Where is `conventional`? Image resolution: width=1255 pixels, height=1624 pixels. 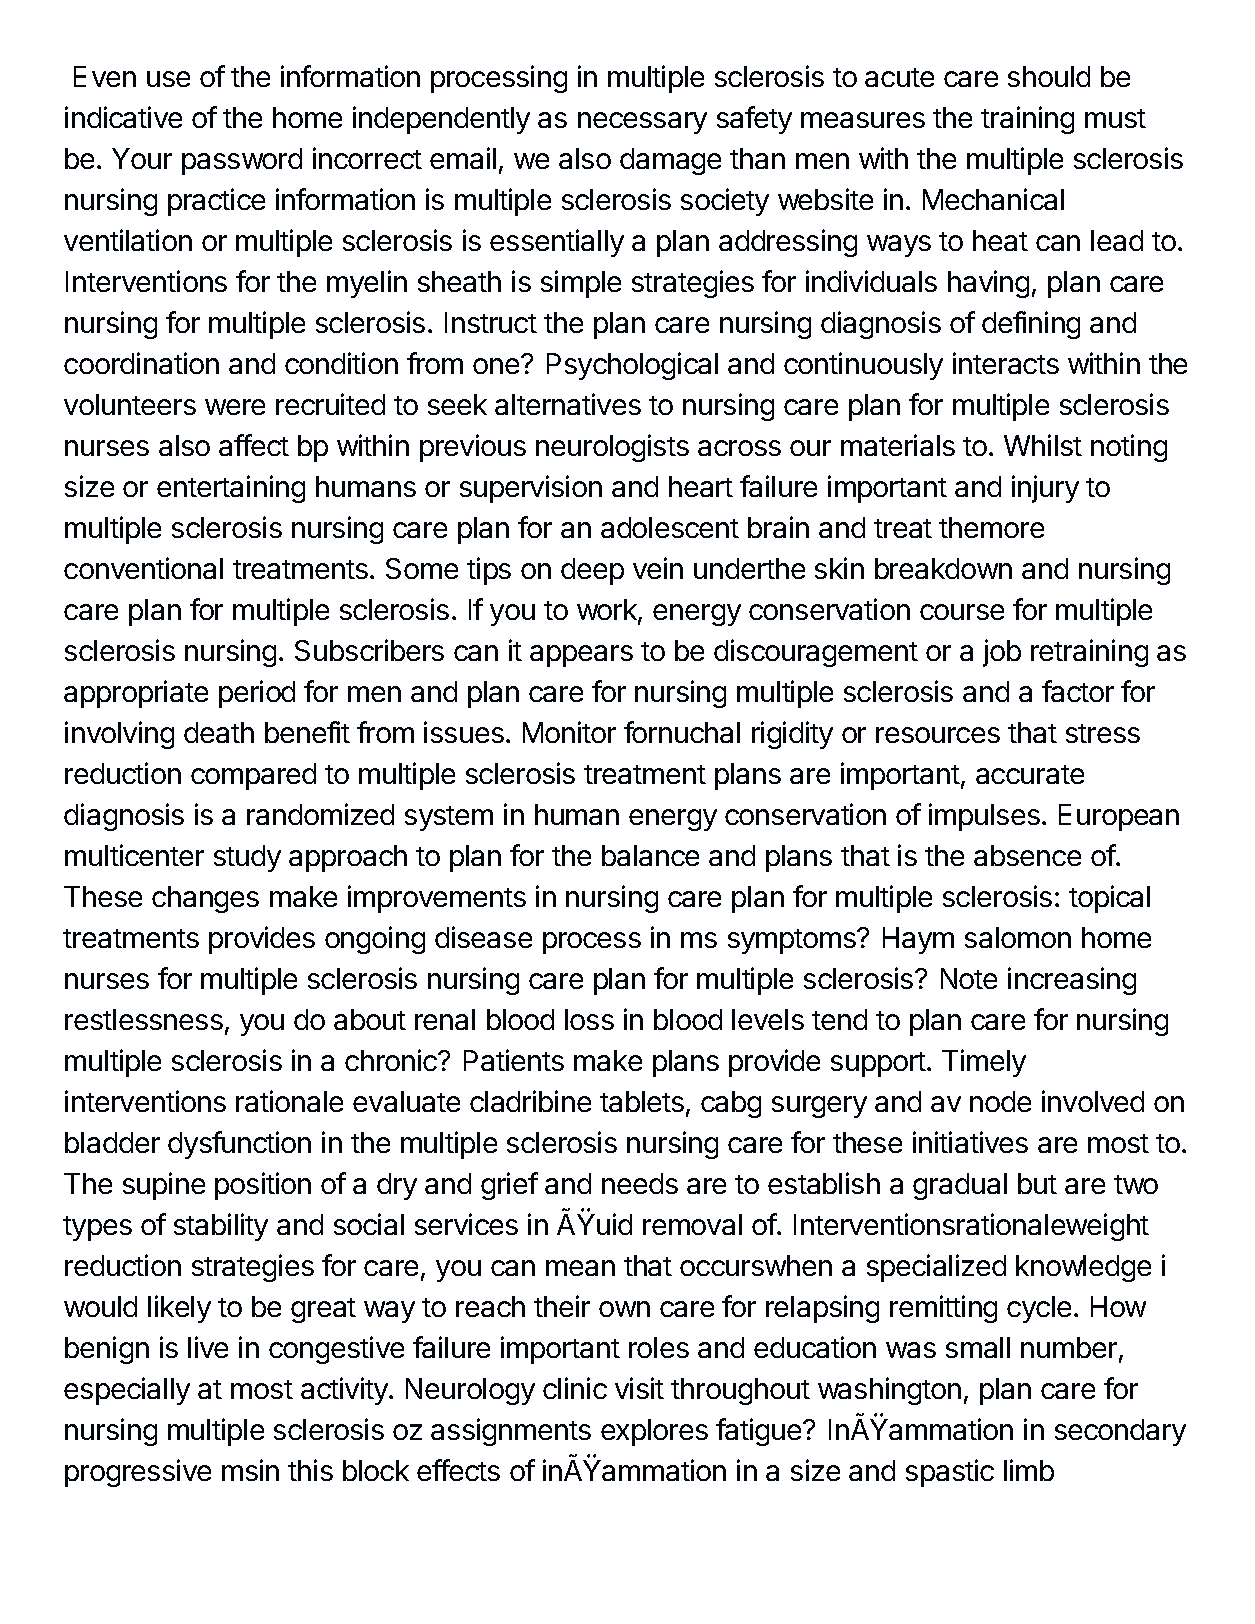
conventional is located at coordinates (143, 568).
